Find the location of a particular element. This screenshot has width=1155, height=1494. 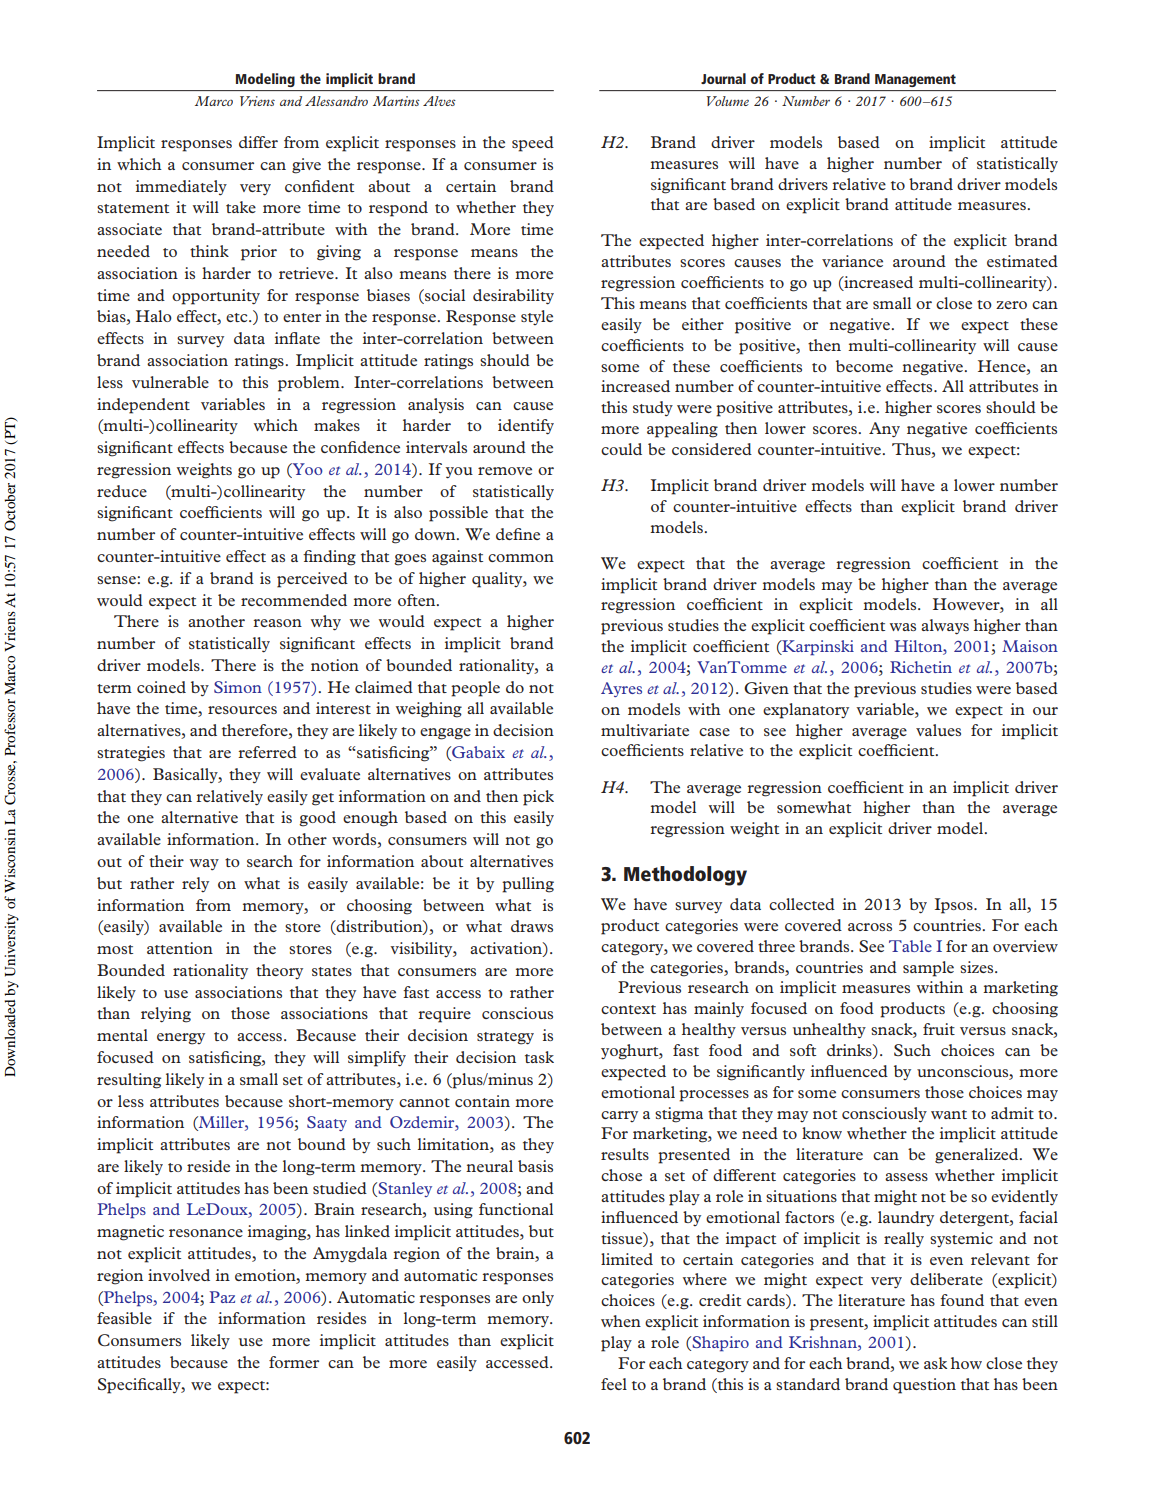

Management is located at coordinates (915, 80).
